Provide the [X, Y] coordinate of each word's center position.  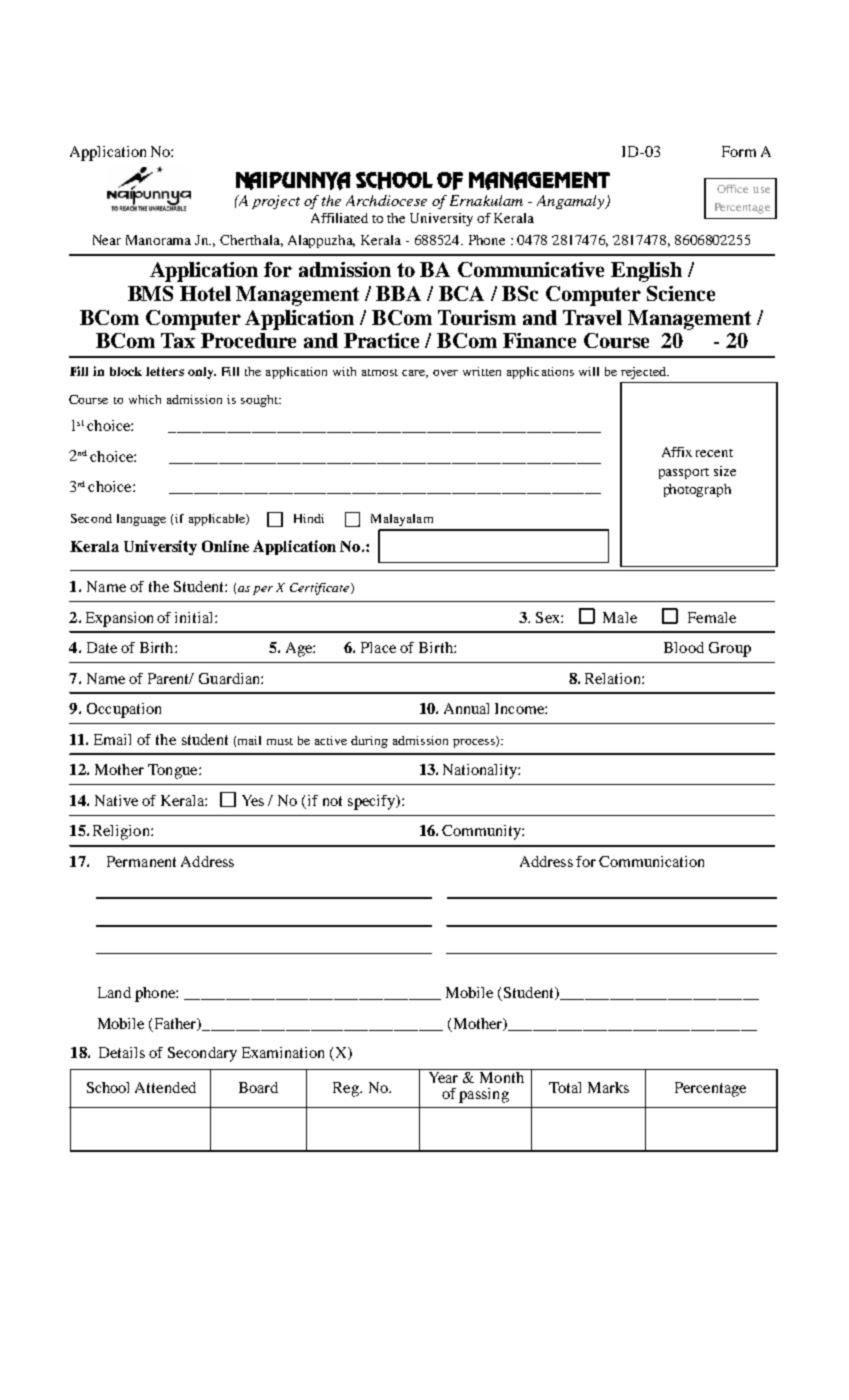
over [445, 373]
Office [732, 188]
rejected [644, 373]
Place [378, 647]
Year [443, 1077]
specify [373, 802]
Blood [684, 647]
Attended [165, 1087]
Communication [651, 861]
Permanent [141, 861]
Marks [608, 1087]
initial [195, 617]
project [276, 202]
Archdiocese [386, 200]
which [145, 399]
